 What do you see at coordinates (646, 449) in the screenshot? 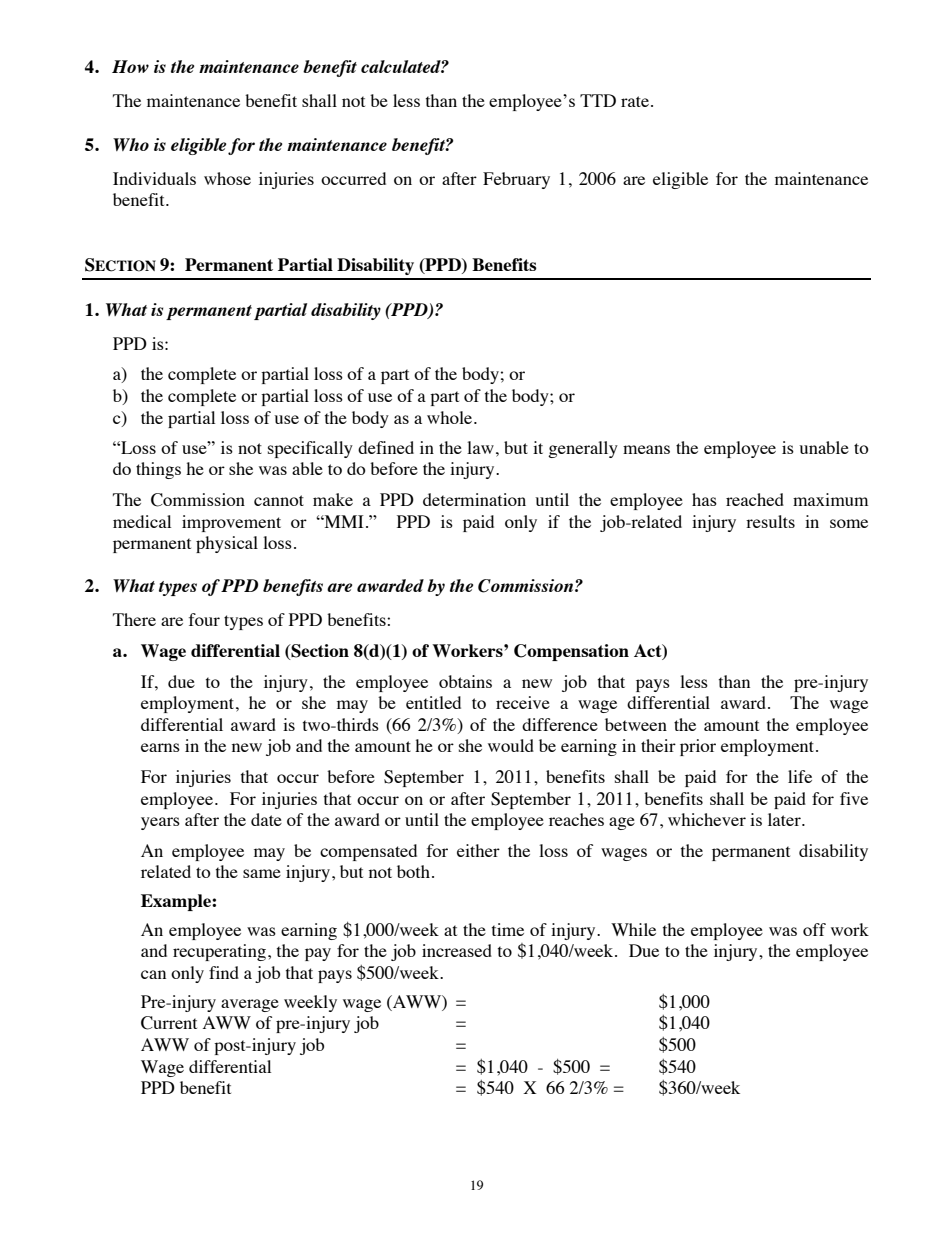
I see `means` at bounding box center [646, 449].
